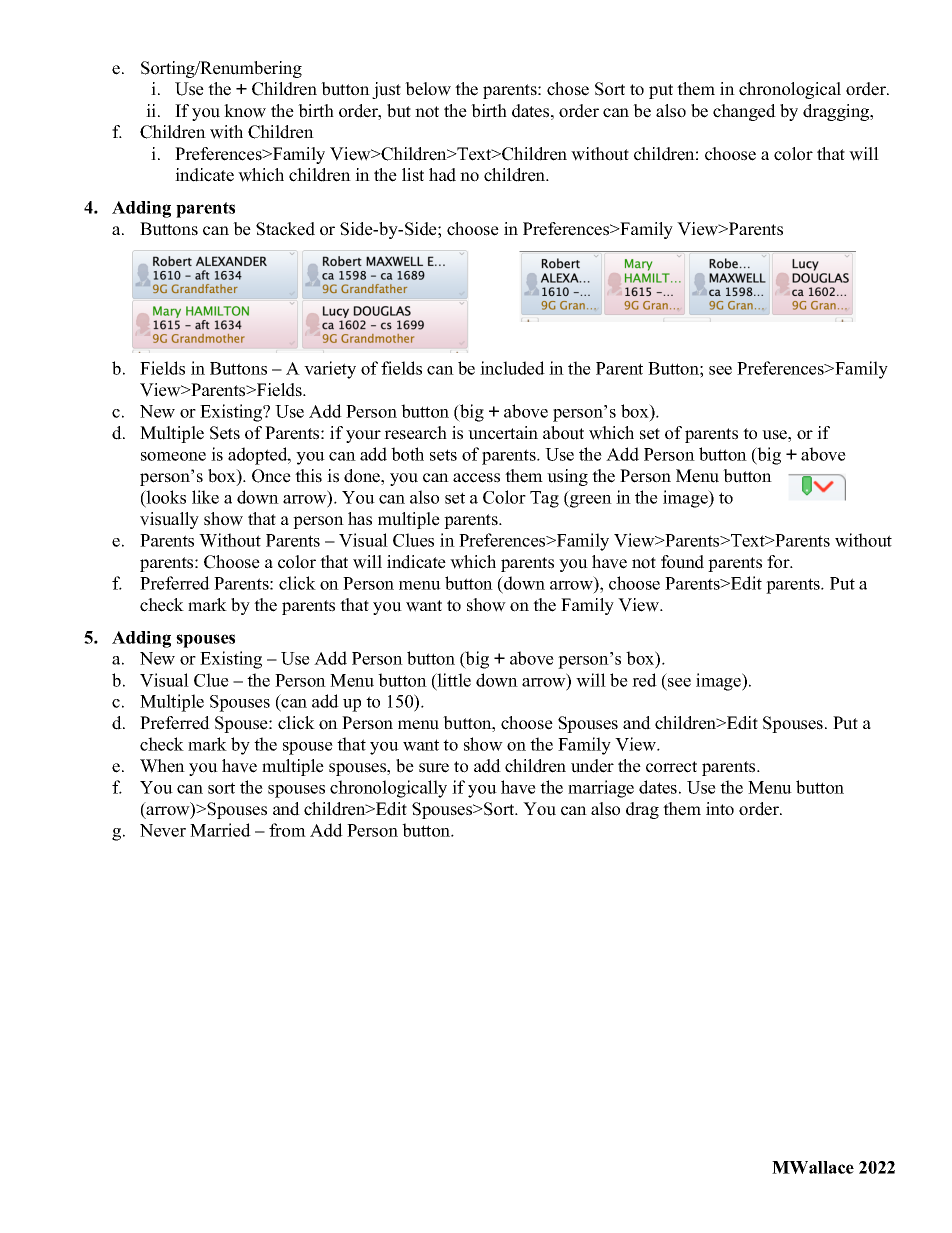  Describe the element at coordinates (220, 830) in the image. I see `Married` at that location.
